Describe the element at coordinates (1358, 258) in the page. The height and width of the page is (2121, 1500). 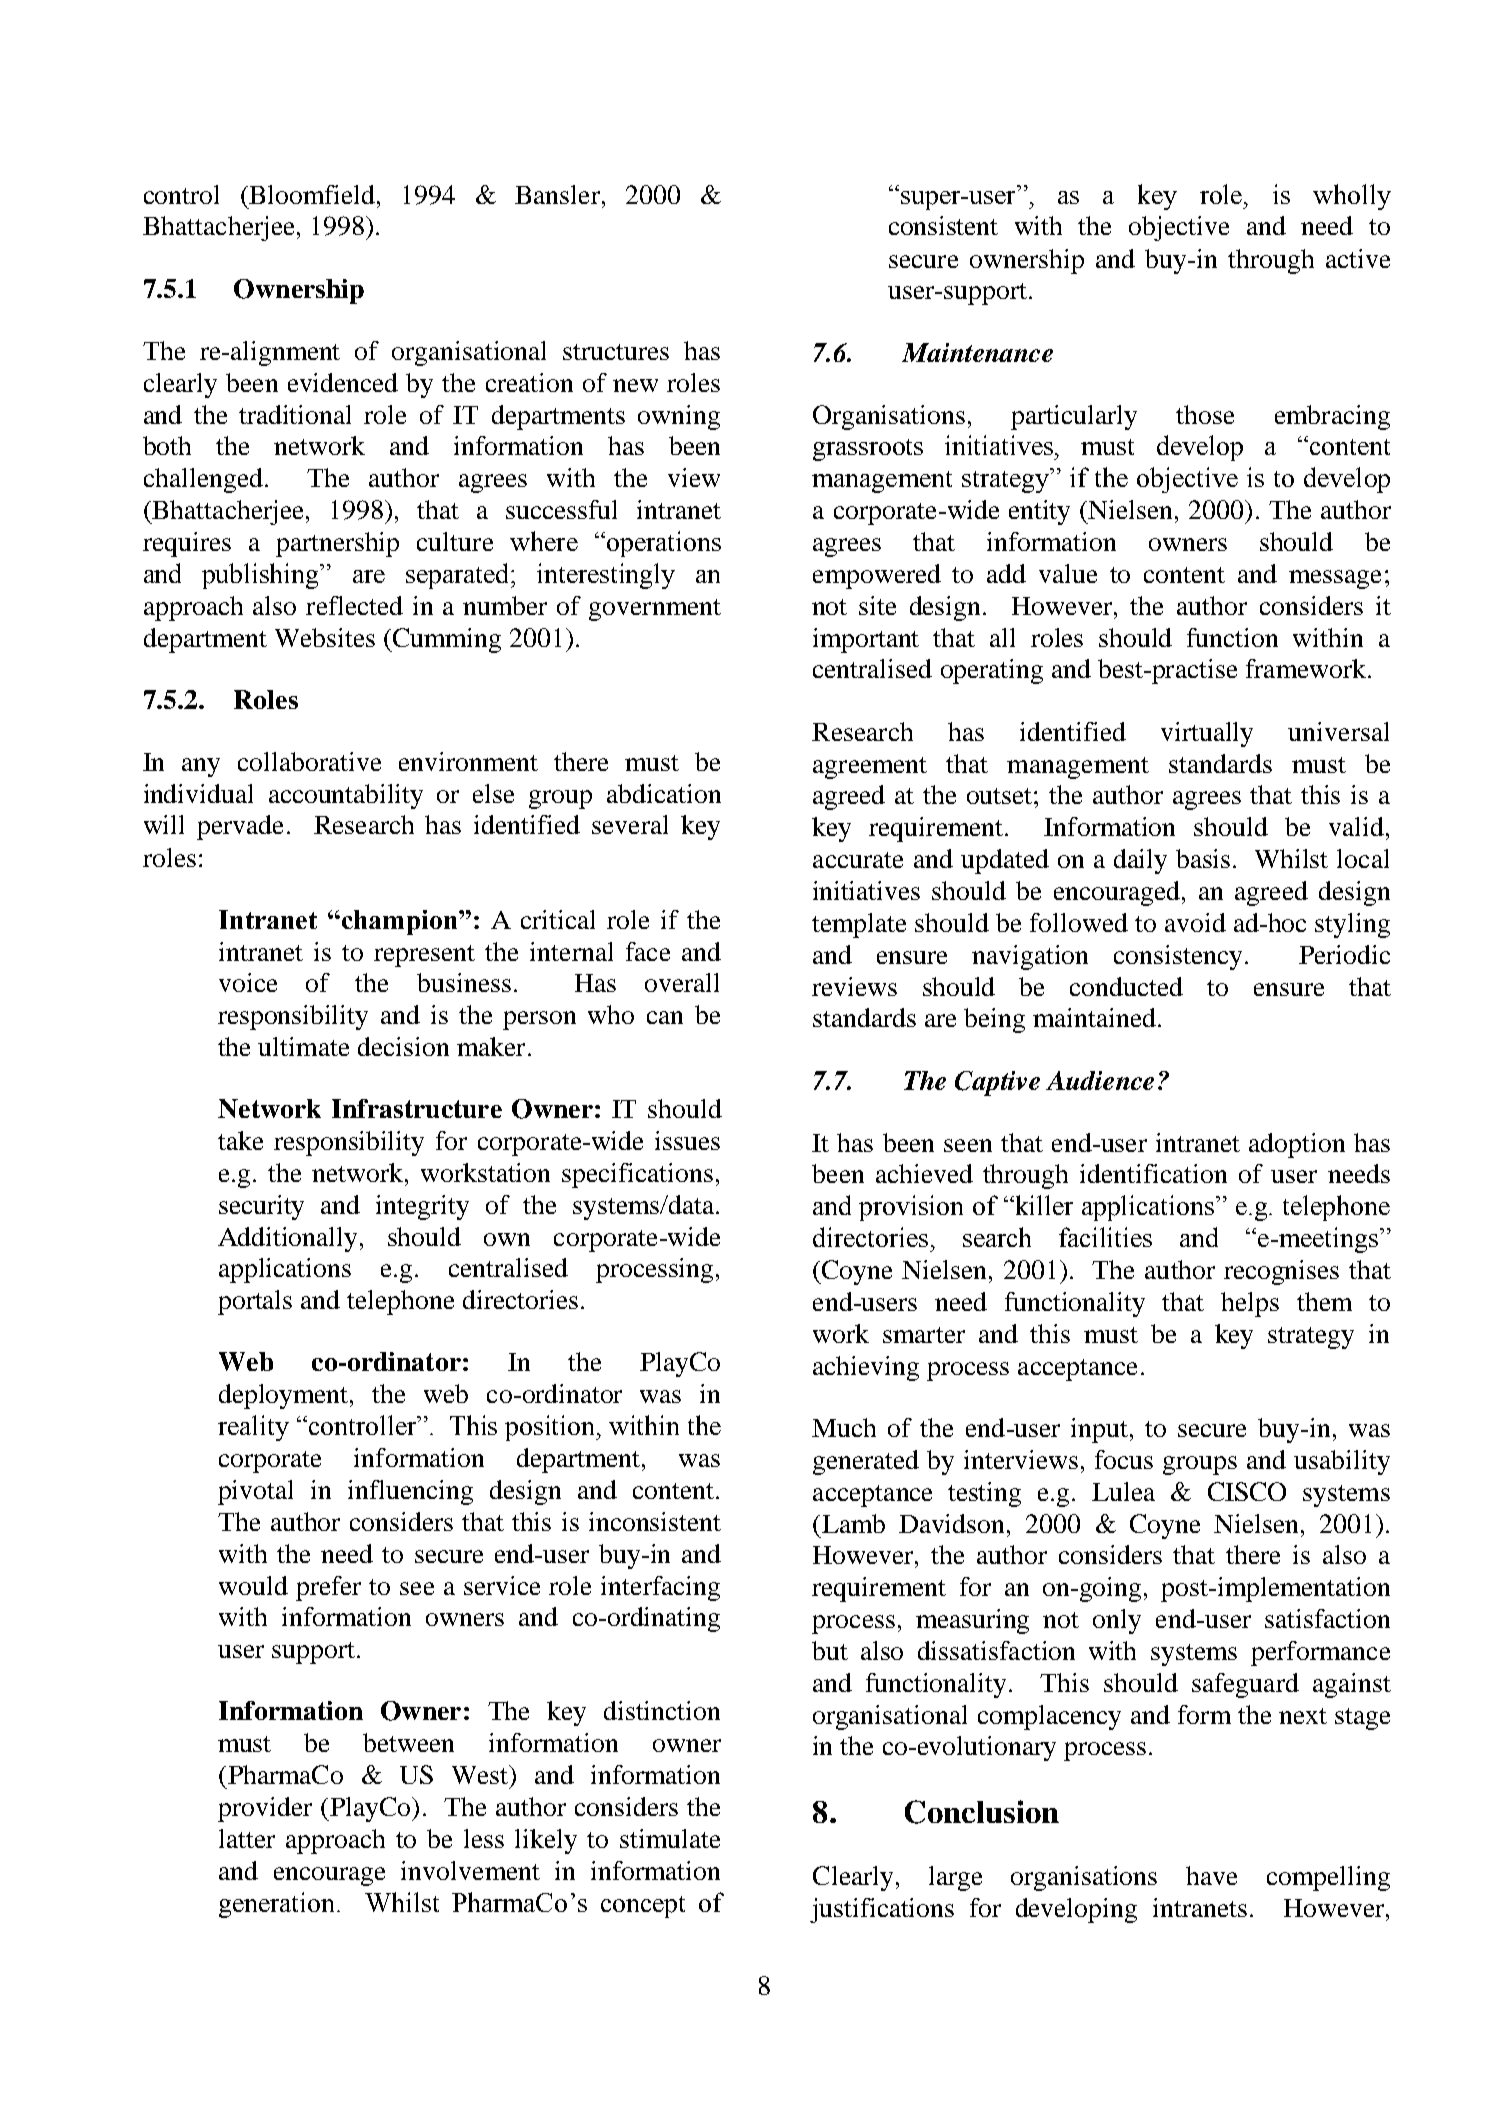
I see `active` at that location.
